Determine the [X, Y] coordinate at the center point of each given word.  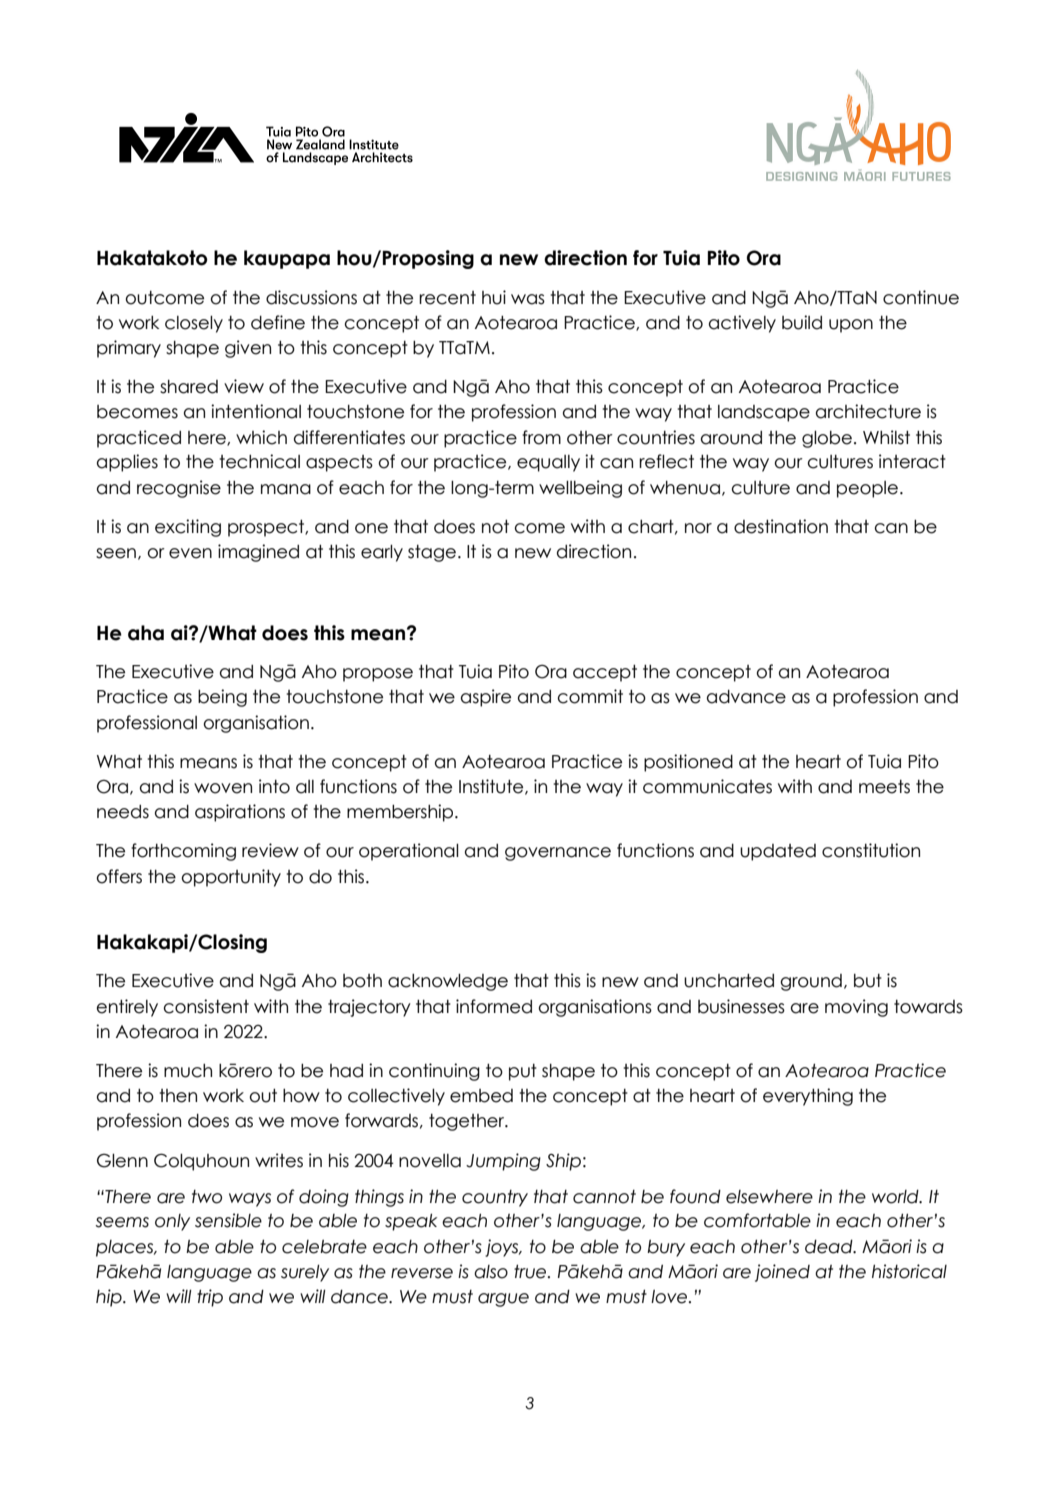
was [528, 299]
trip [210, 1298]
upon [851, 326]
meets [884, 787]
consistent [206, 1006]
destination [781, 526]
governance [558, 854]
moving [856, 1008]
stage [432, 553]
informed [494, 1006]
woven [223, 788]
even [190, 553]
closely [194, 324]
